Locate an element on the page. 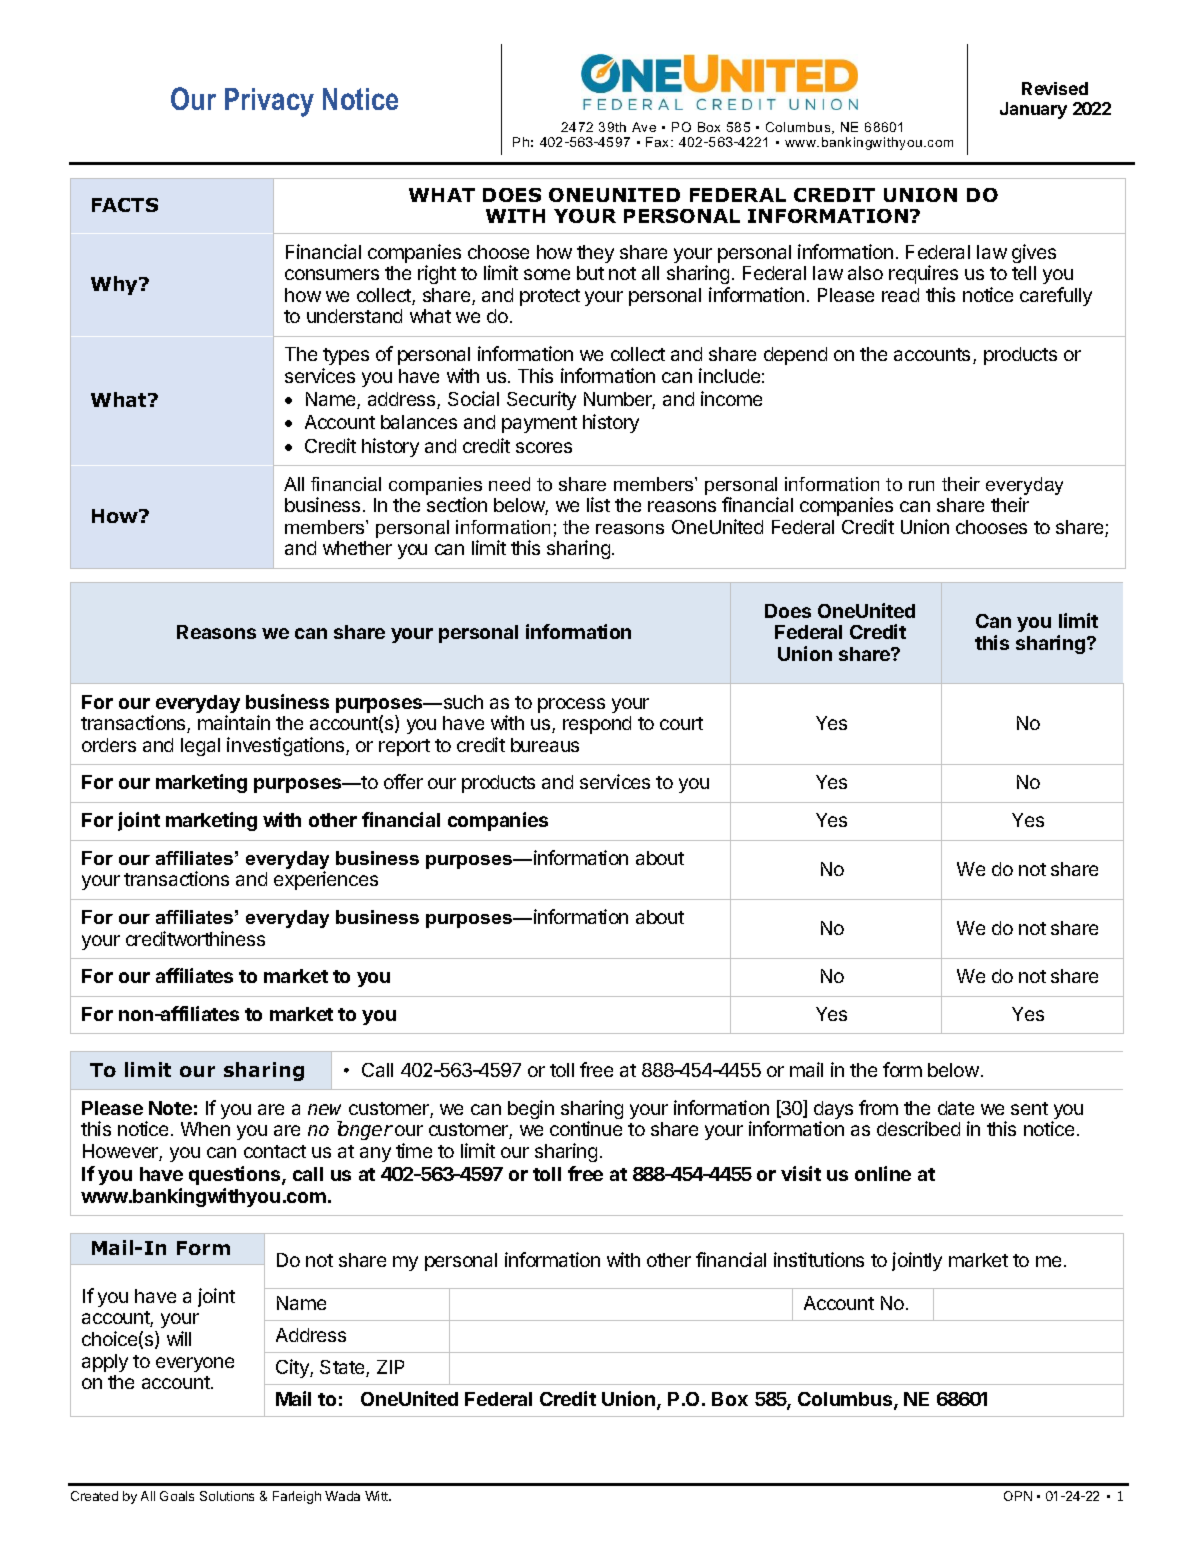 This page has width=1196, height=1547. scores is located at coordinates (544, 447).
